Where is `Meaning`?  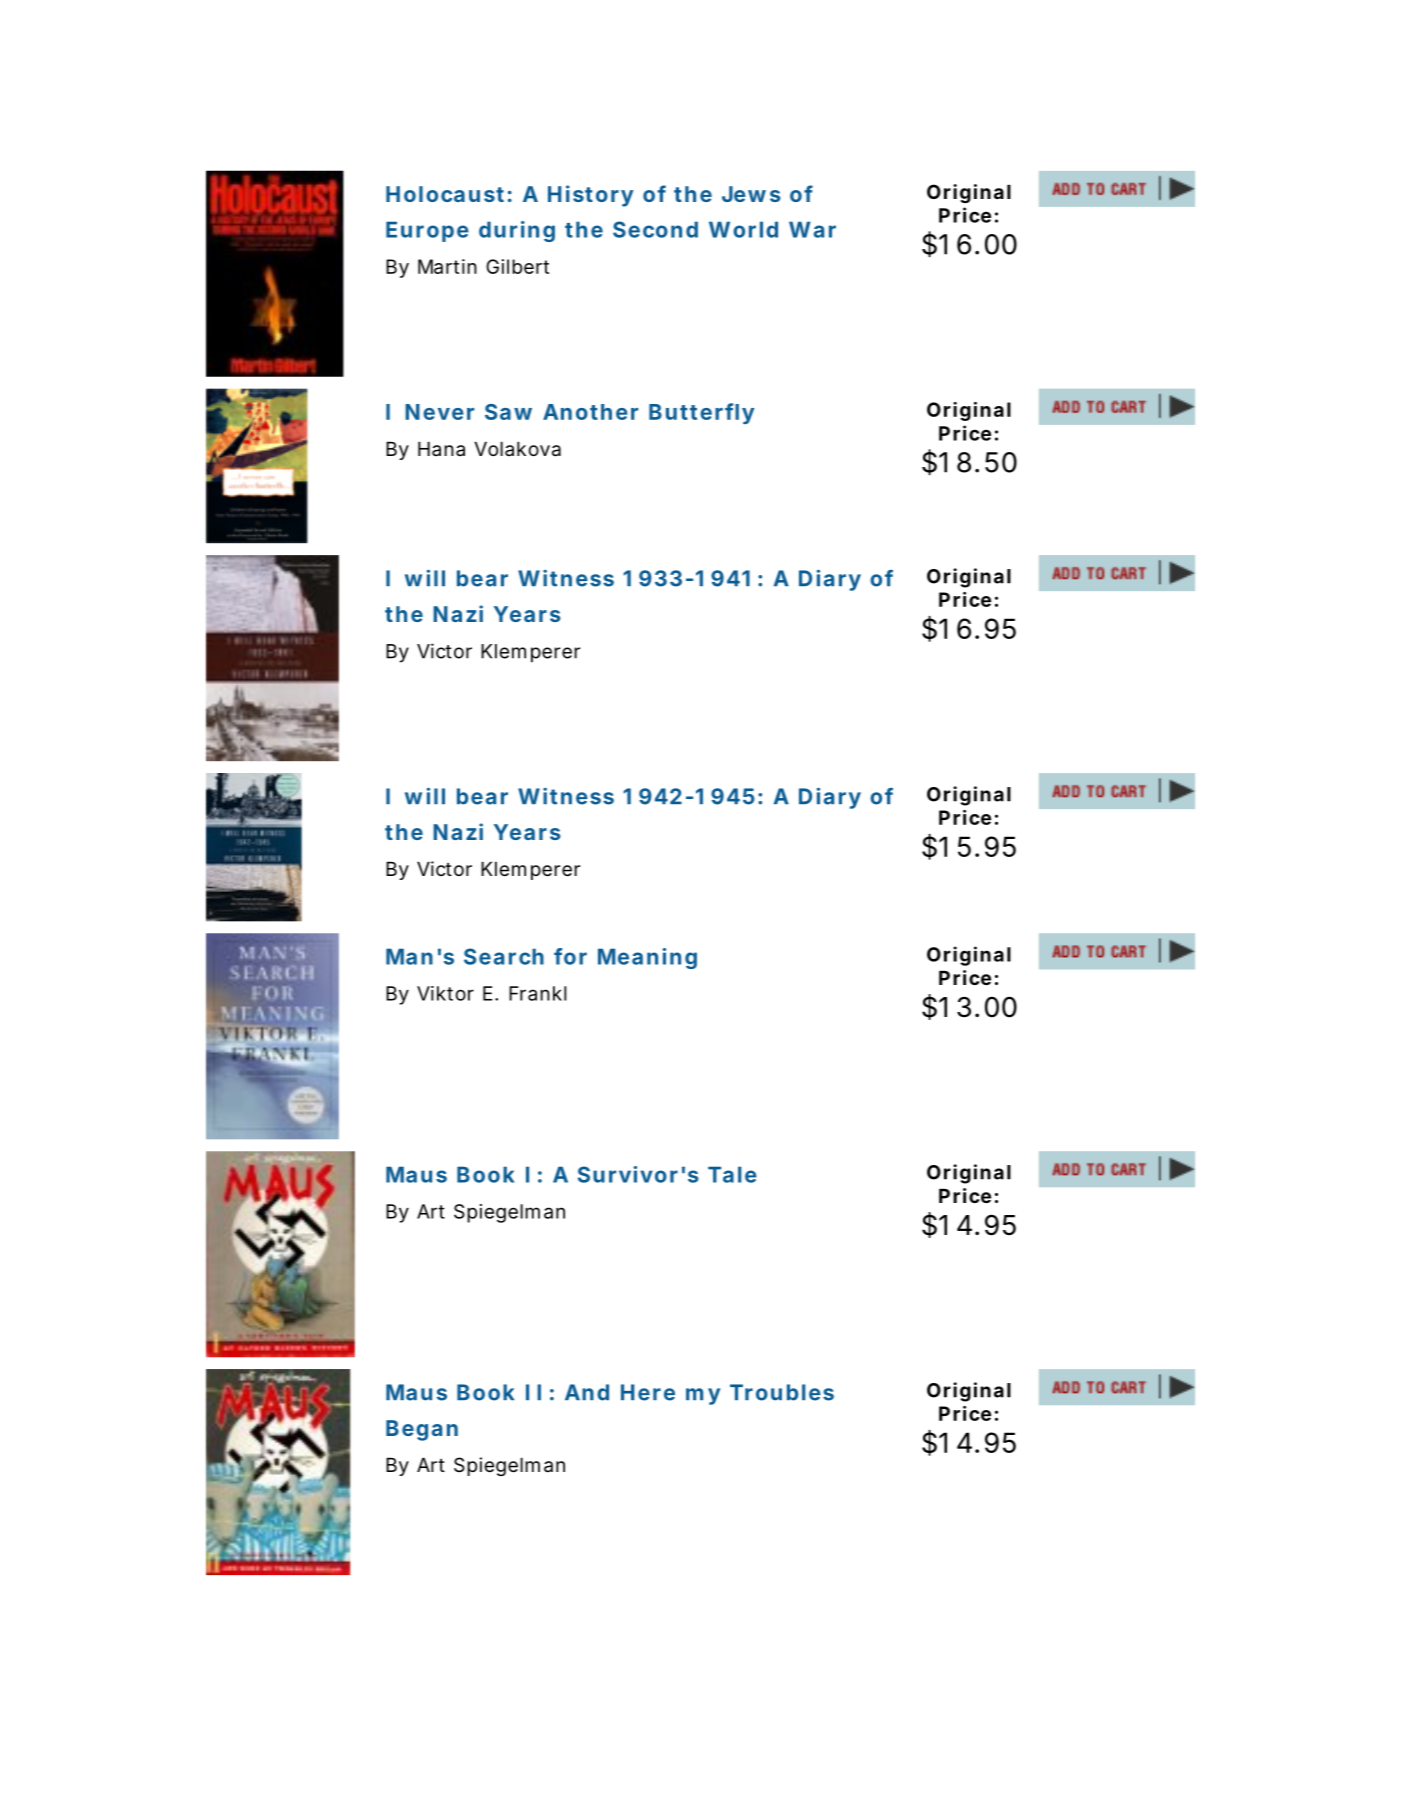
Meaning is located at coordinates (647, 958).
